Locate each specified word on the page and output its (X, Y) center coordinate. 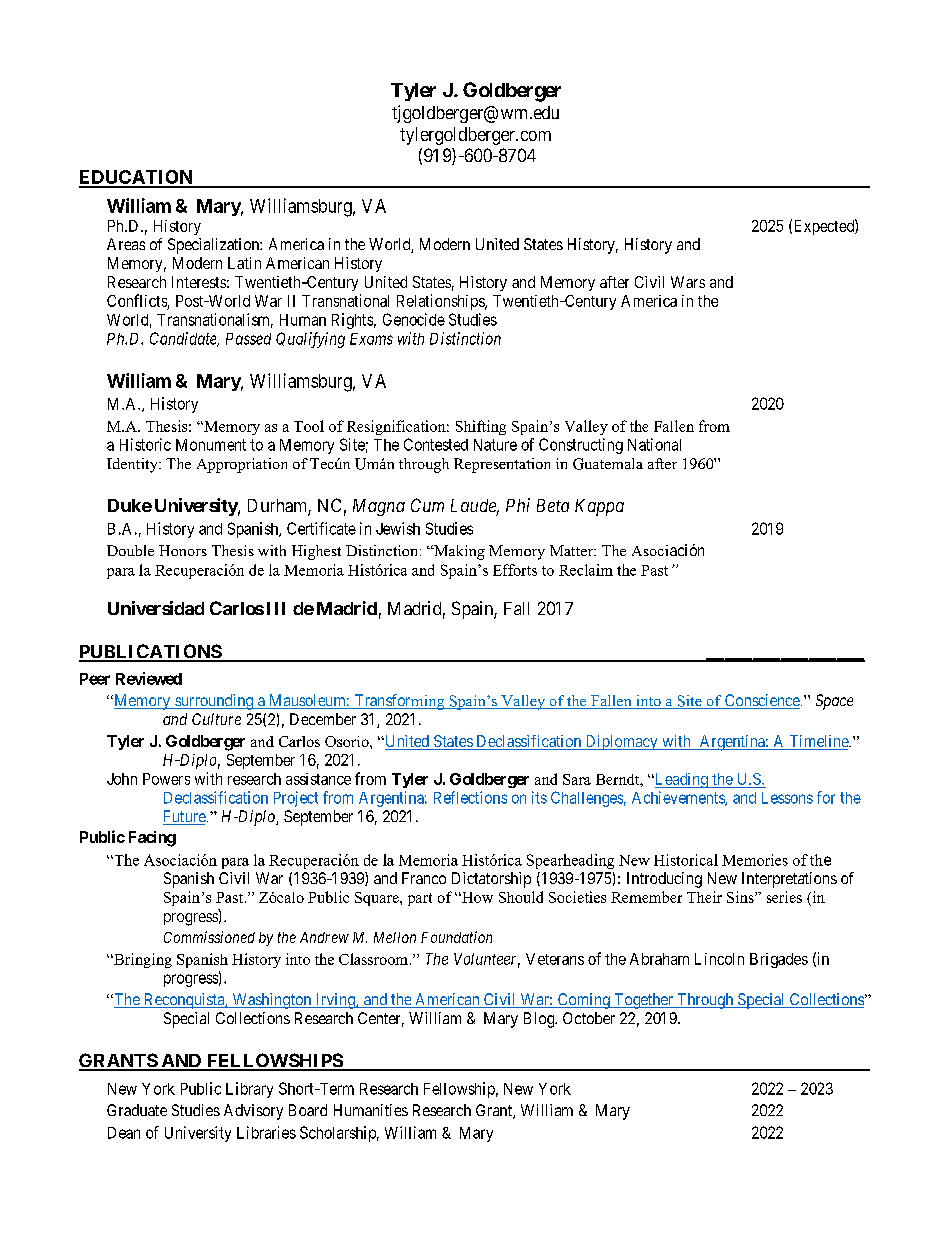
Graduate (137, 1110)
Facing (152, 839)
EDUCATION (137, 178)
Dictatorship (491, 880)
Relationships (441, 302)
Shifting (481, 427)
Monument (211, 445)
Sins (741, 897)
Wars (688, 282)
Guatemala (608, 464)
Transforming (399, 702)
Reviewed (149, 678)
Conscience (761, 701)
